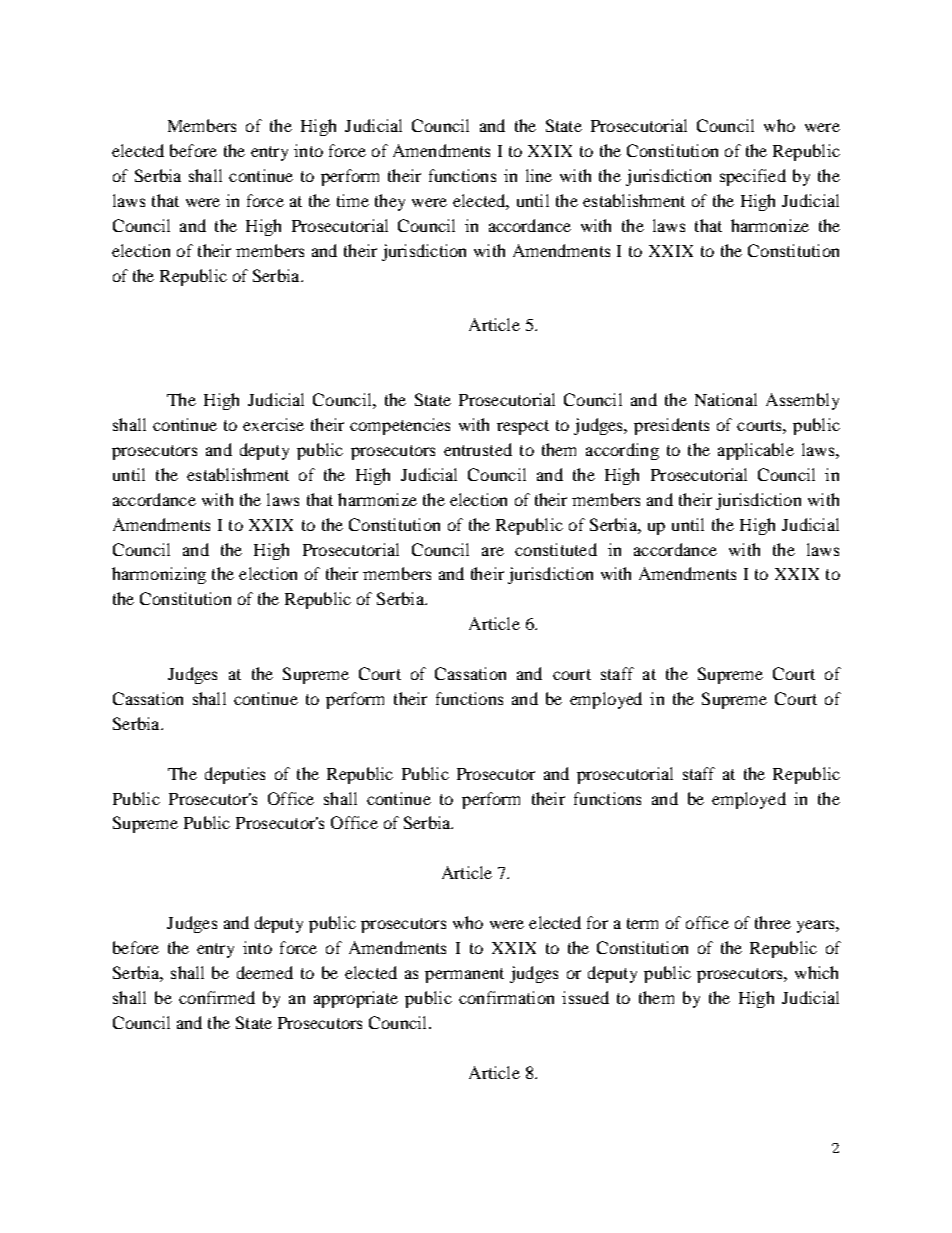  I want to click on deemed, so click(265, 972).
